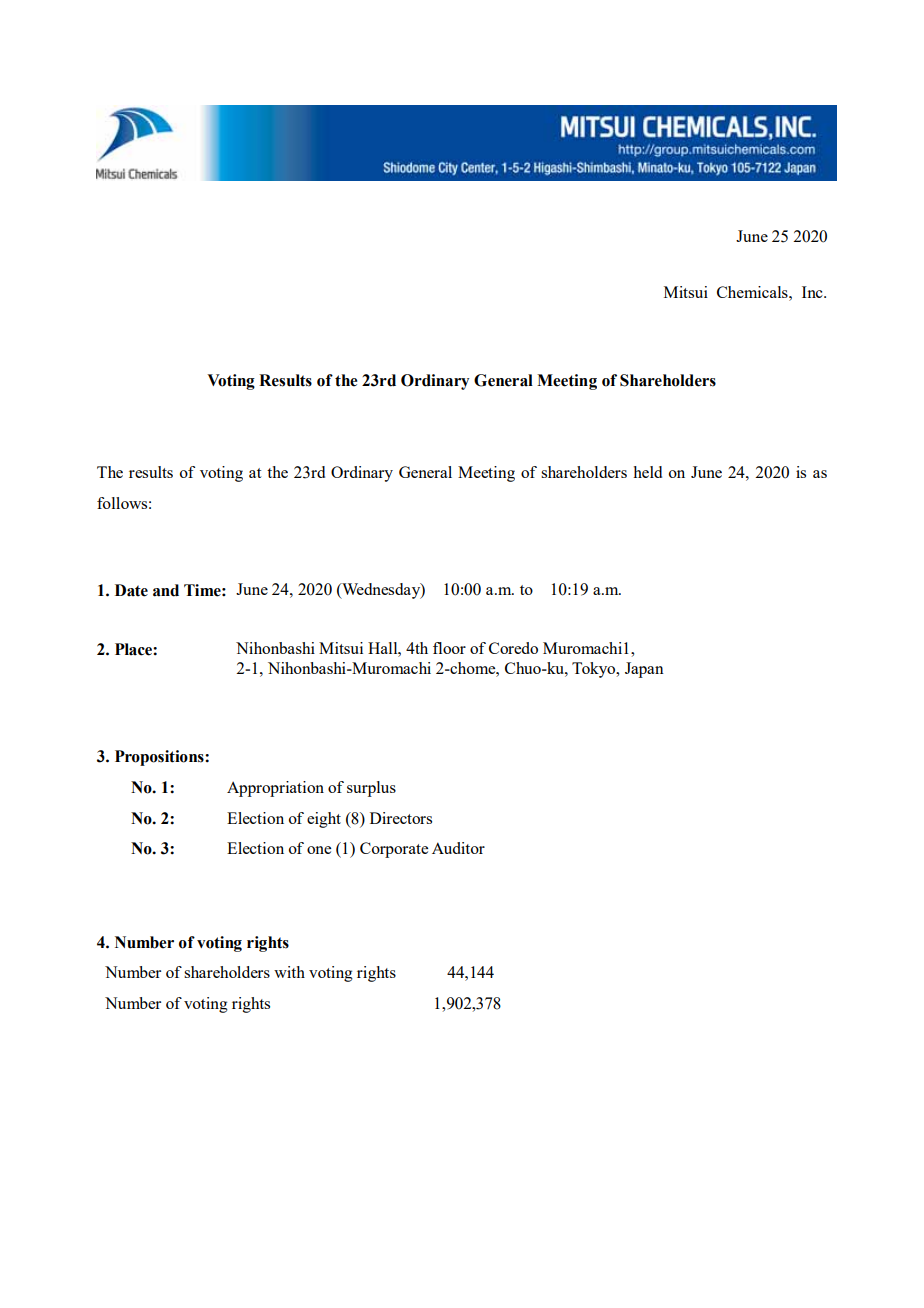  I want to click on floor, so click(449, 648).
